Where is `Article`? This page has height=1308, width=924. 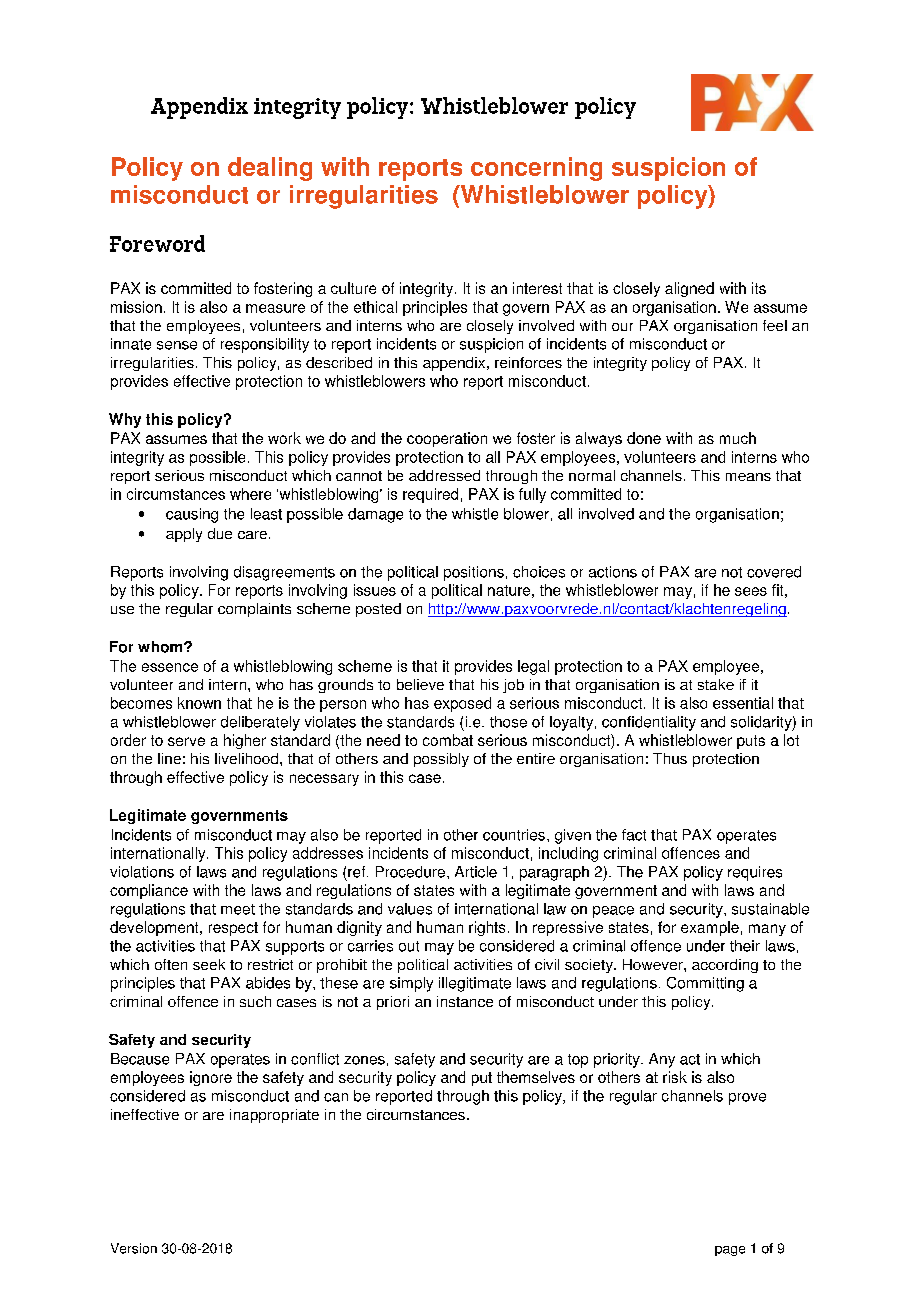
Article is located at coordinates (476, 872).
